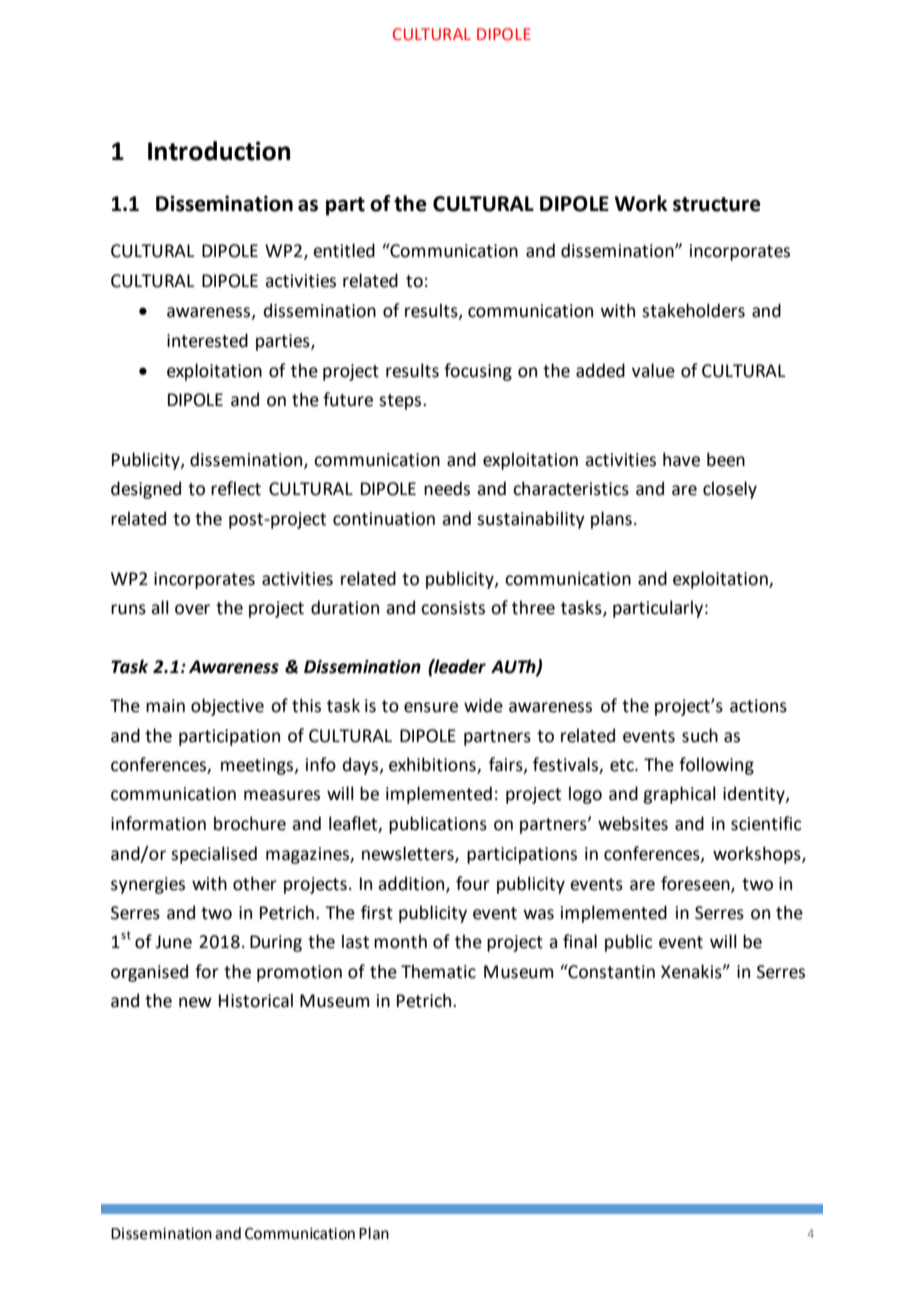 The width and height of the screenshot is (924, 1308). I want to click on needs, so click(447, 488).
